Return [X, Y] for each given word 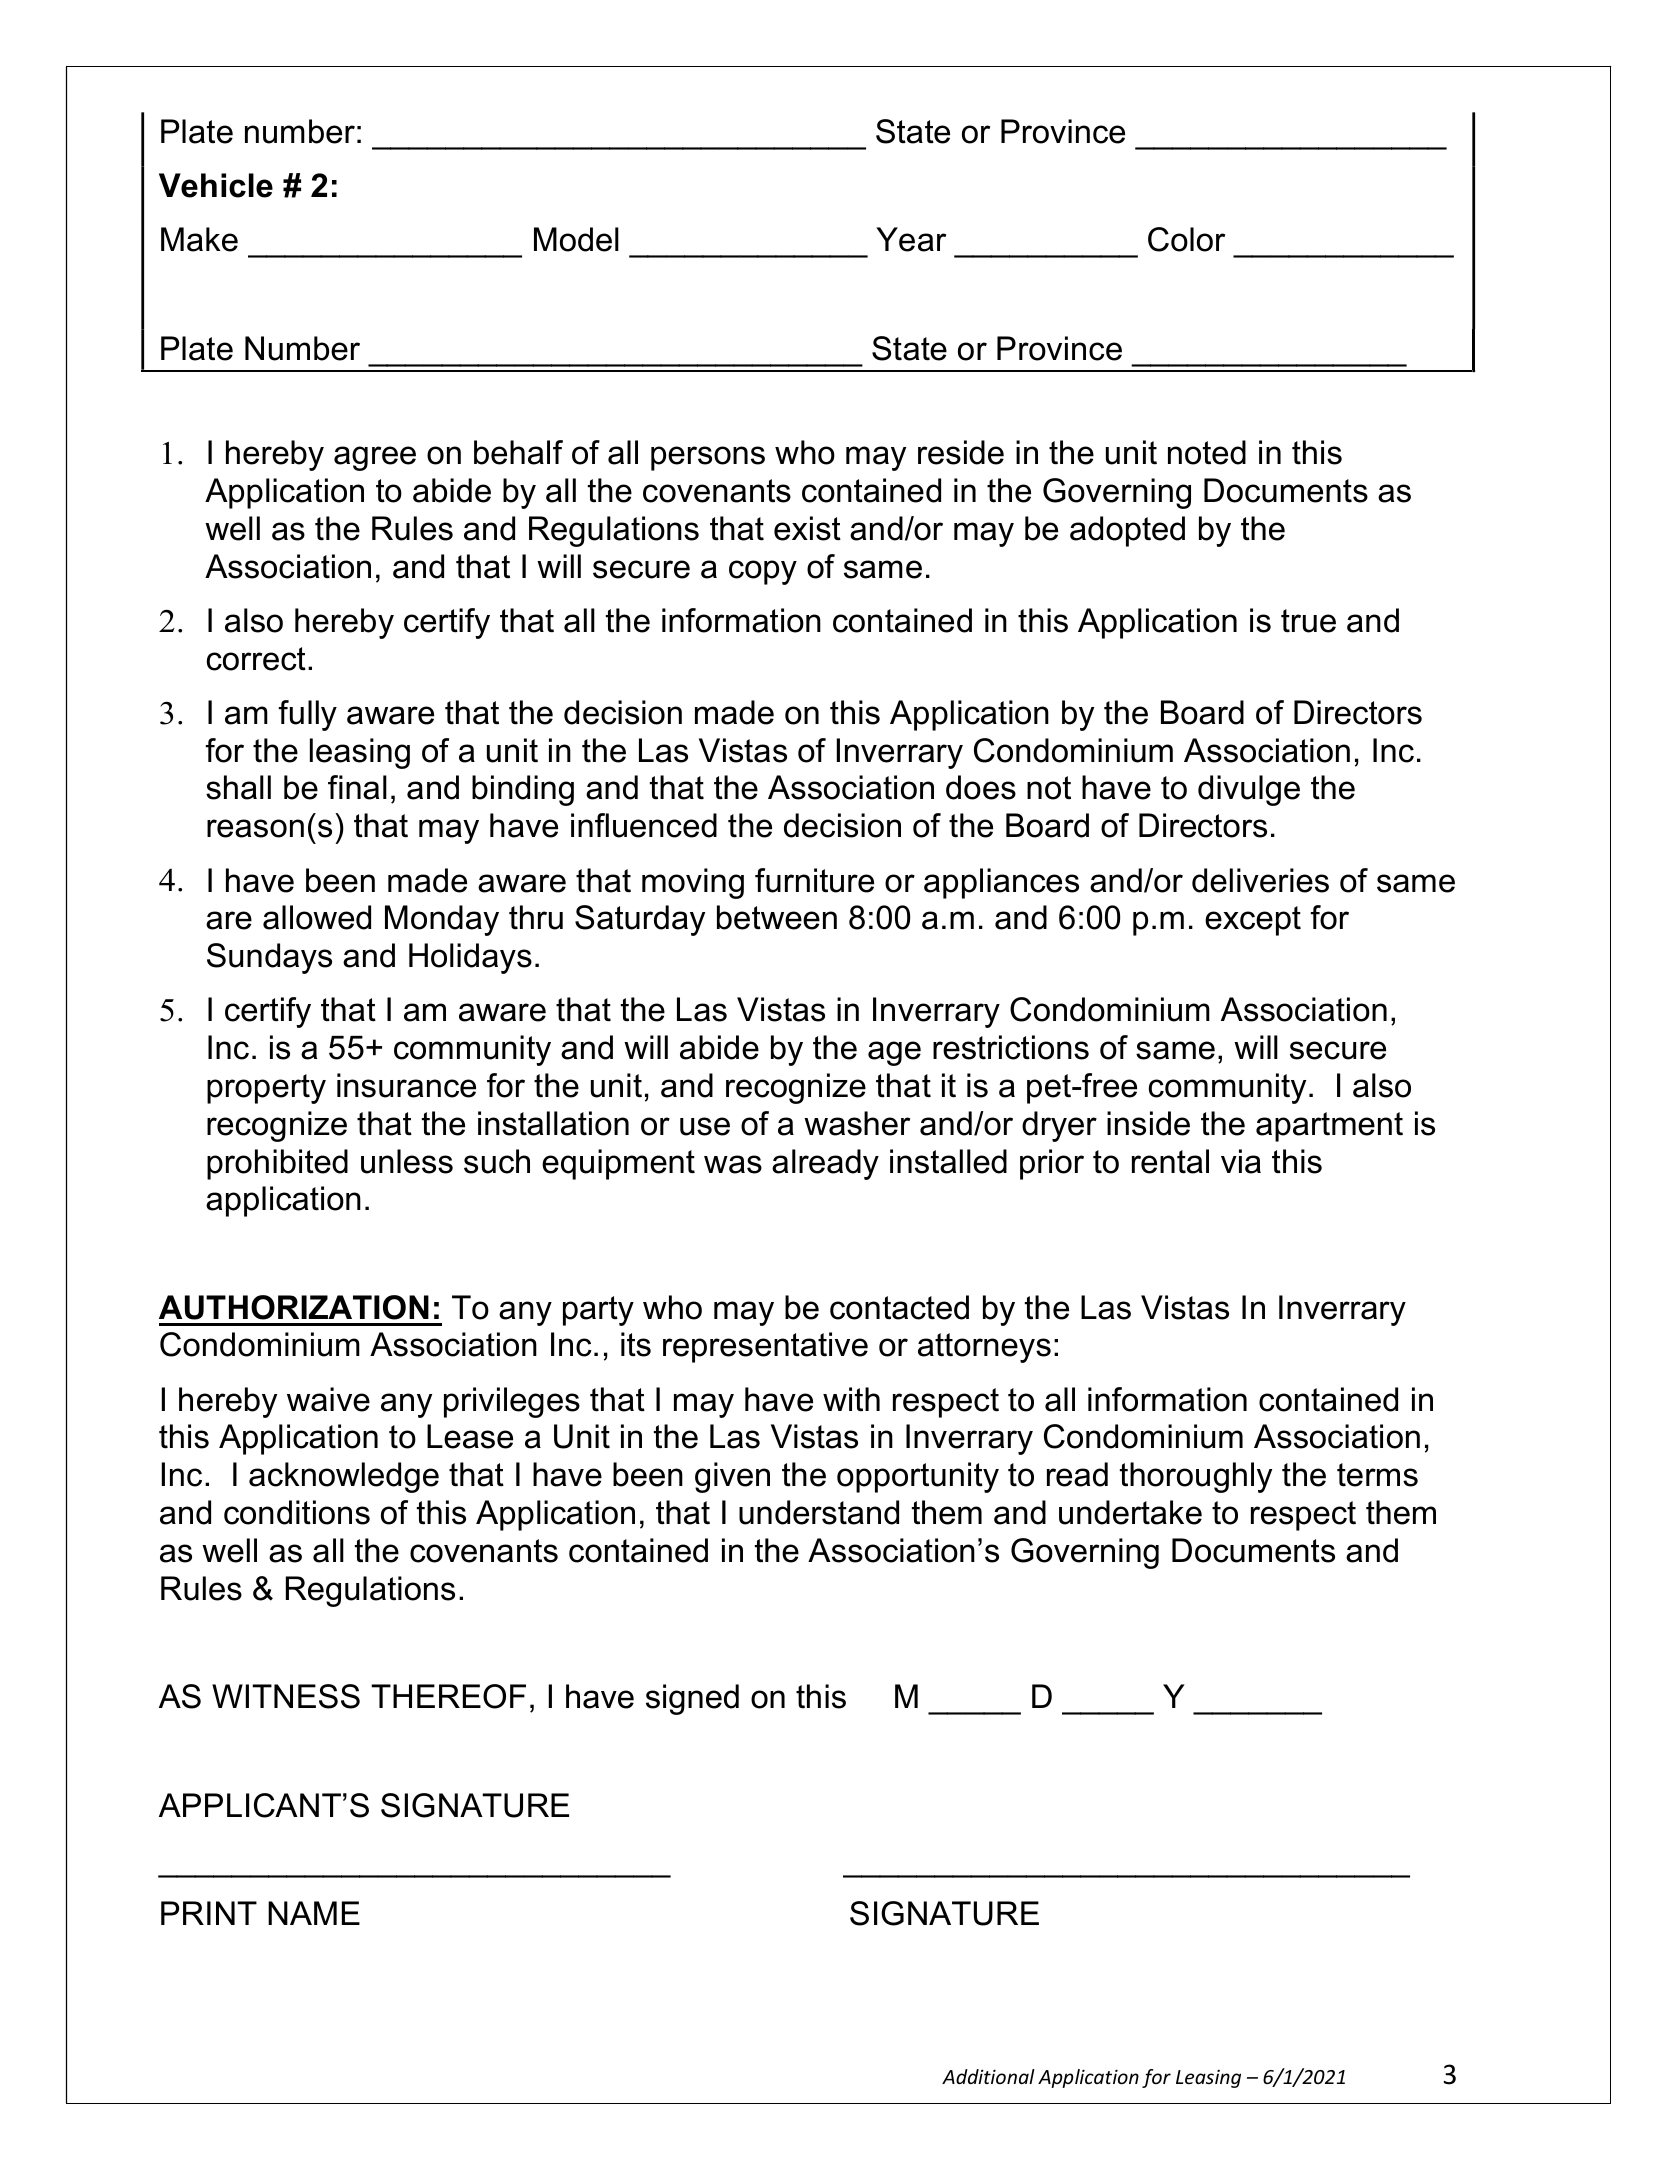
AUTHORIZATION [294, 1307]
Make [199, 239]
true [1308, 621]
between [777, 917]
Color [1186, 239]
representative [765, 1347]
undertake [1130, 1512]
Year [911, 239]
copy [763, 572]
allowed [317, 917]
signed [692, 1699]
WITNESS [286, 1696]
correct [256, 659]
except [1253, 921]
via [1241, 1161]
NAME [314, 1913]
